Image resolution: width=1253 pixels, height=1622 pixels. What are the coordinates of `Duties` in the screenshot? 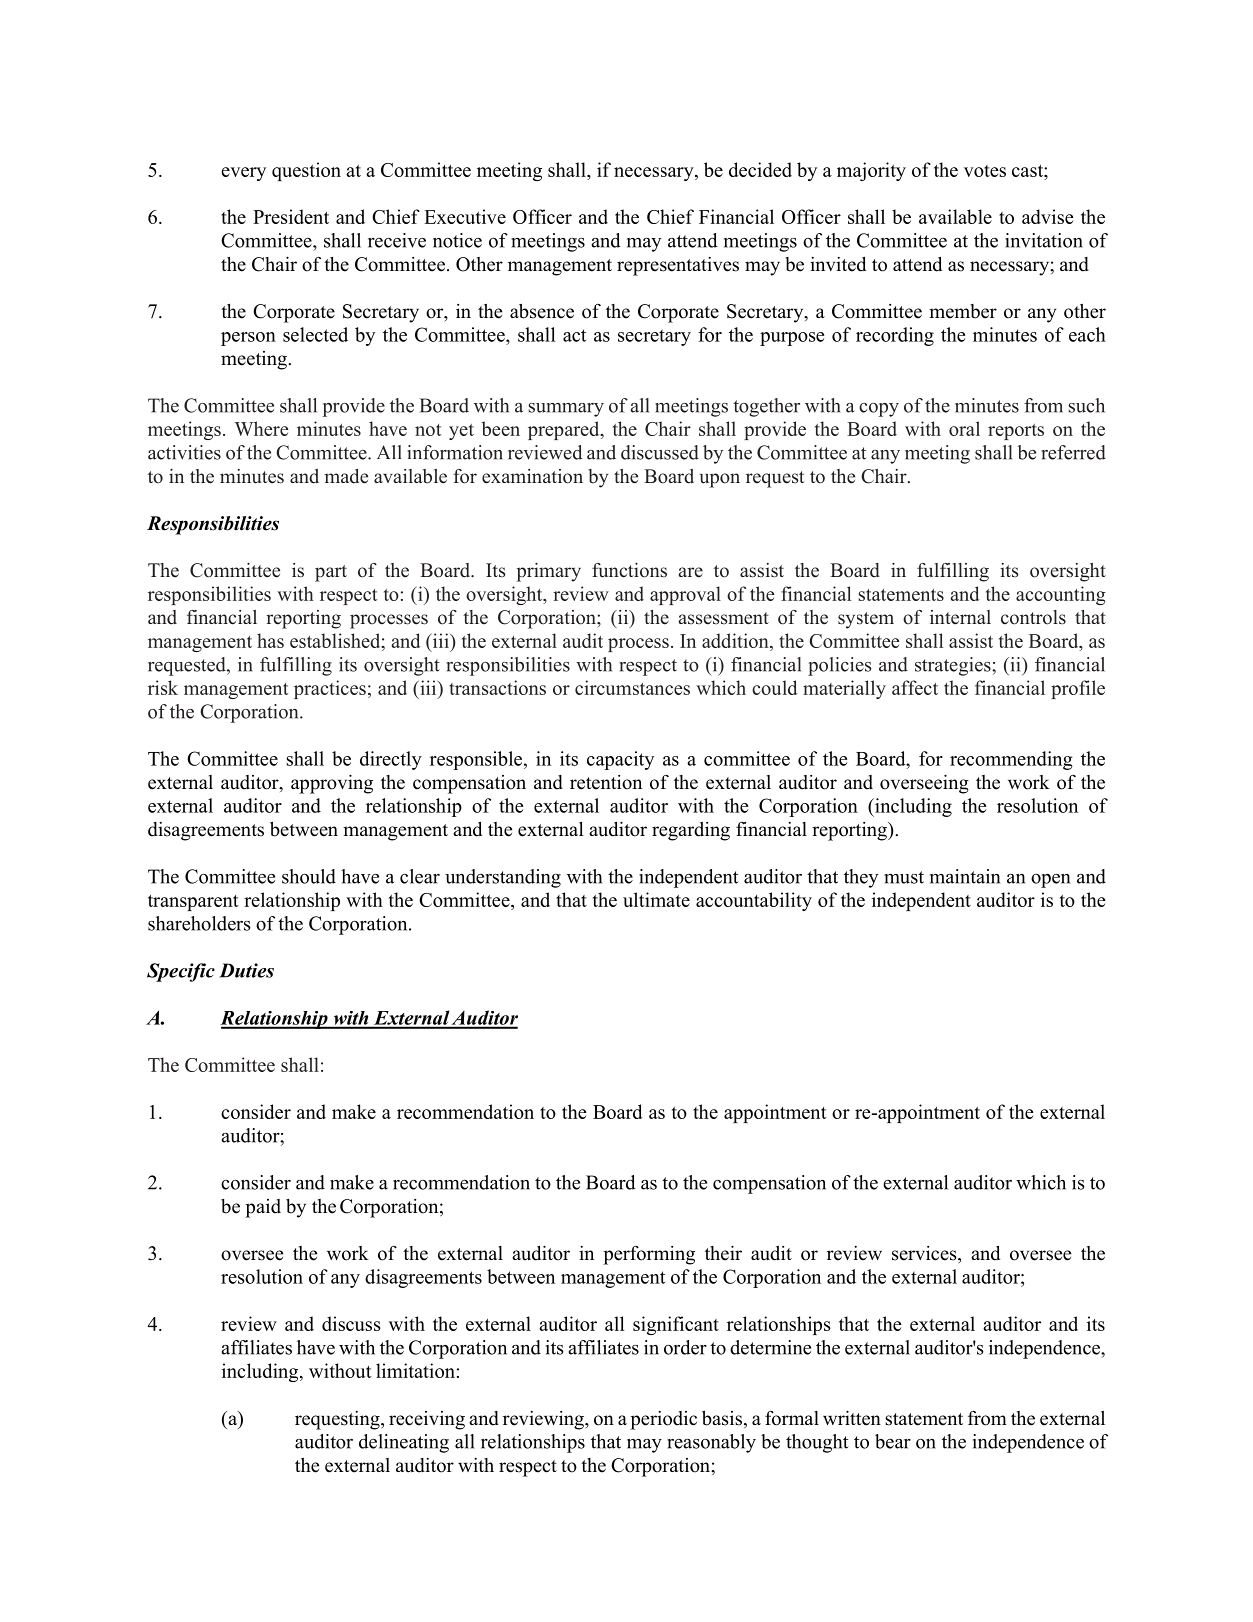 It's located at (246, 970).
